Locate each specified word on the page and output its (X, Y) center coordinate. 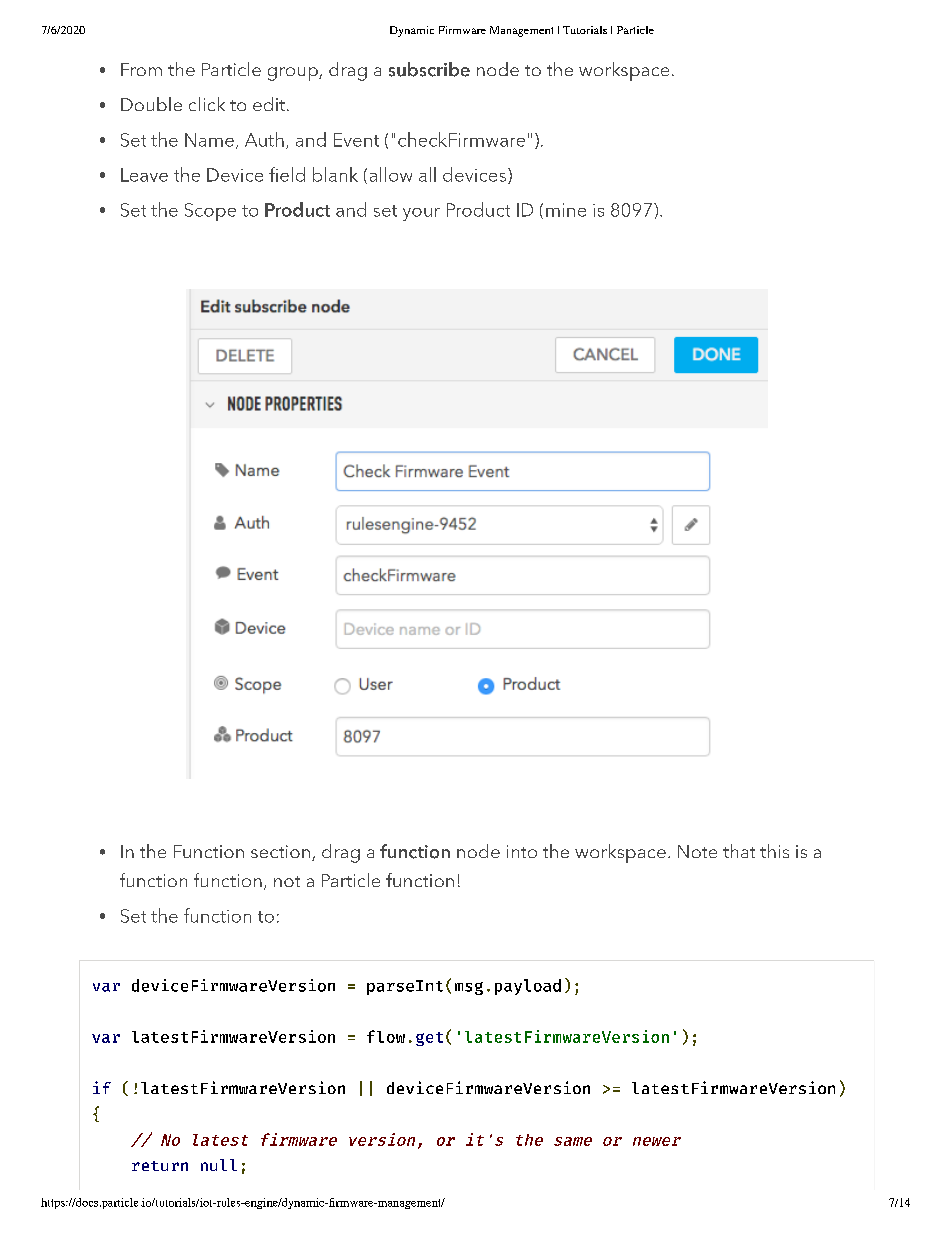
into (522, 851)
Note (697, 851)
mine (566, 210)
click (207, 104)
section (280, 851)
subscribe (429, 69)
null (219, 1165)
